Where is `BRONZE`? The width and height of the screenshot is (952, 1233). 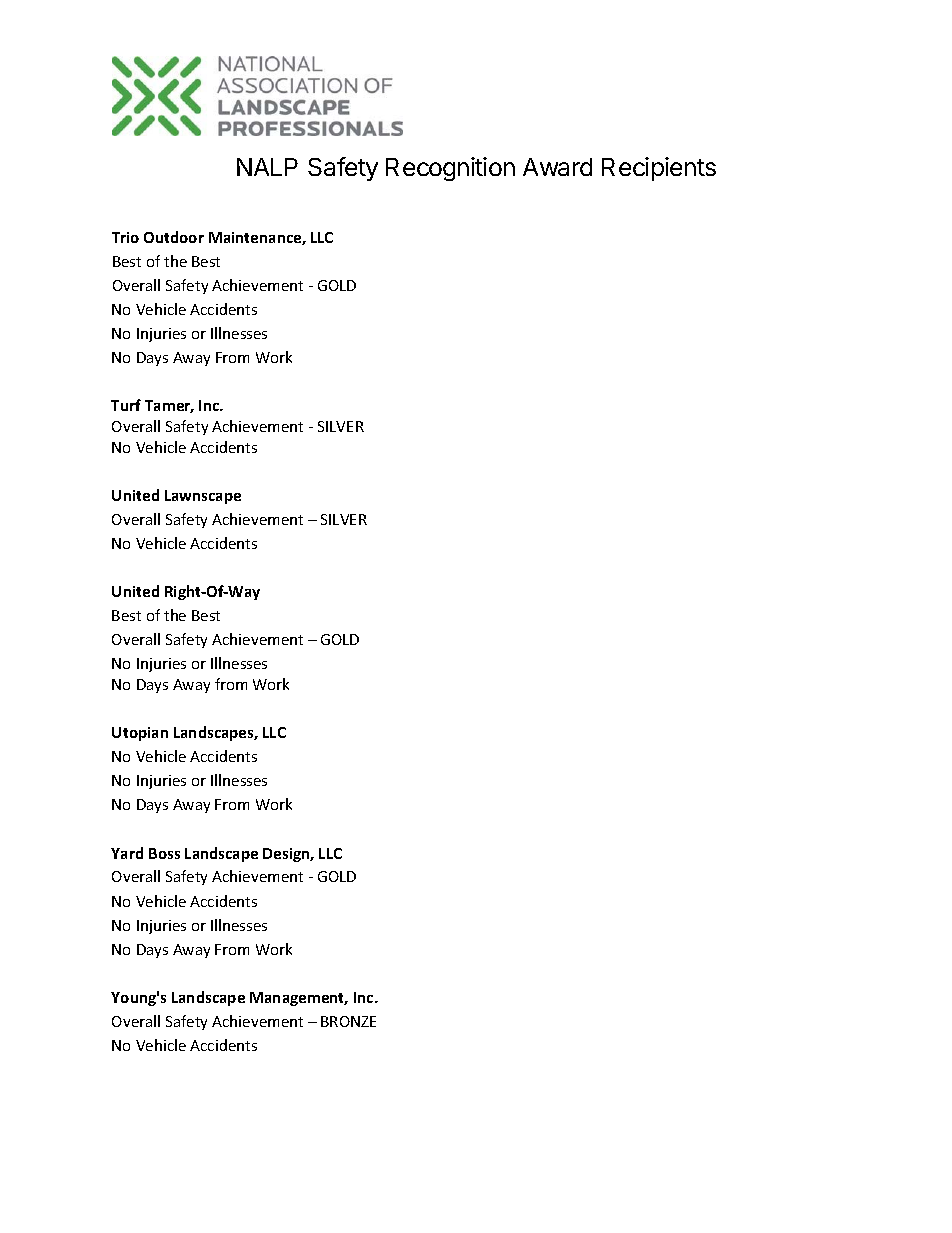
BRONZE is located at coordinates (348, 1021).
